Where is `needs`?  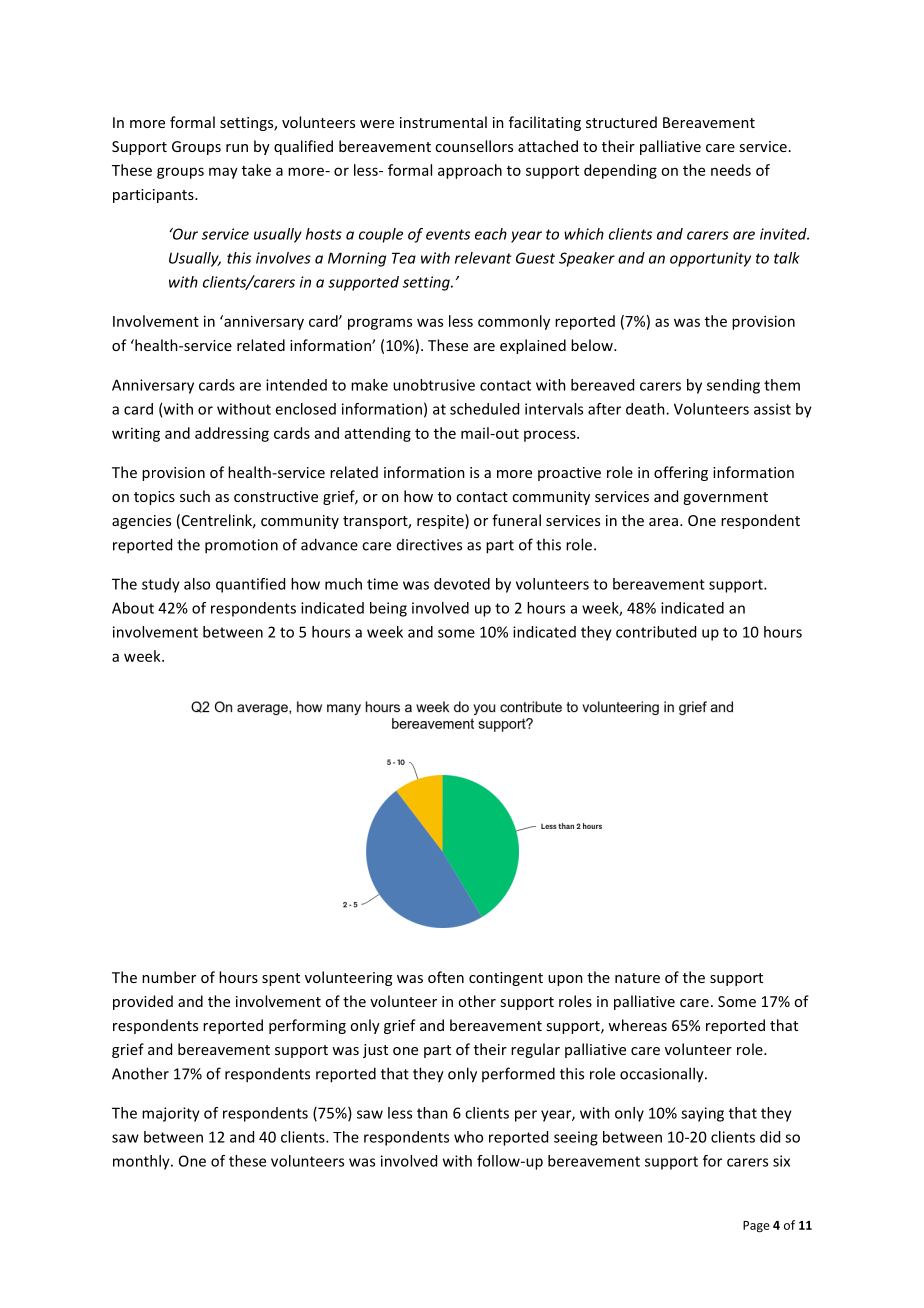 needs is located at coordinates (731, 170).
